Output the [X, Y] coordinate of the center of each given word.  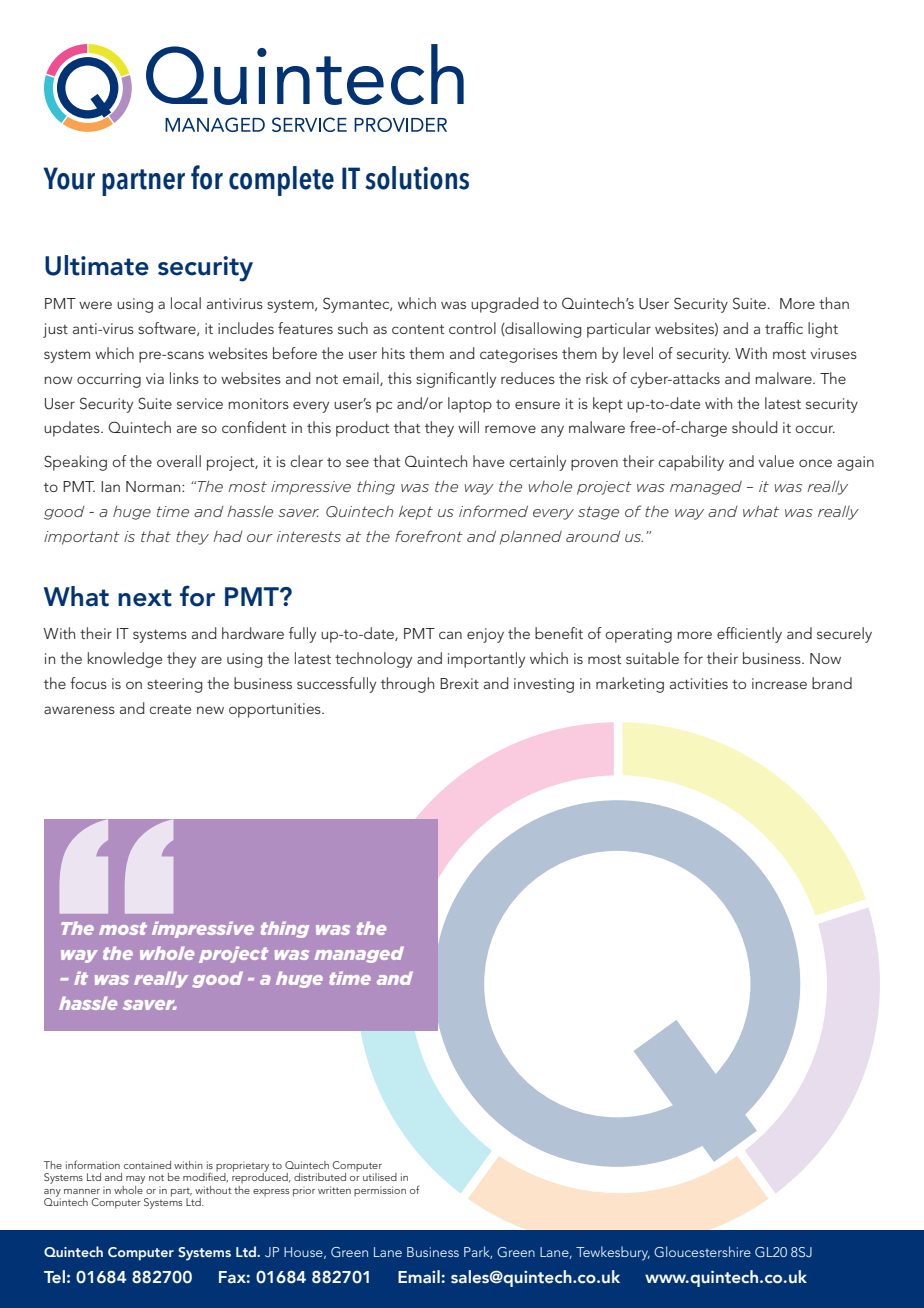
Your [69, 178]
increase [779, 683]
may [135, 1180]
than [834, 303]
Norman [154, 486]
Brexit [459, 683]
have [488, 461]
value [776, 461]
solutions [417, 178]
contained [147, 1165]
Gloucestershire [702, 1251]
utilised [380, 1177]
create [170, 709]
